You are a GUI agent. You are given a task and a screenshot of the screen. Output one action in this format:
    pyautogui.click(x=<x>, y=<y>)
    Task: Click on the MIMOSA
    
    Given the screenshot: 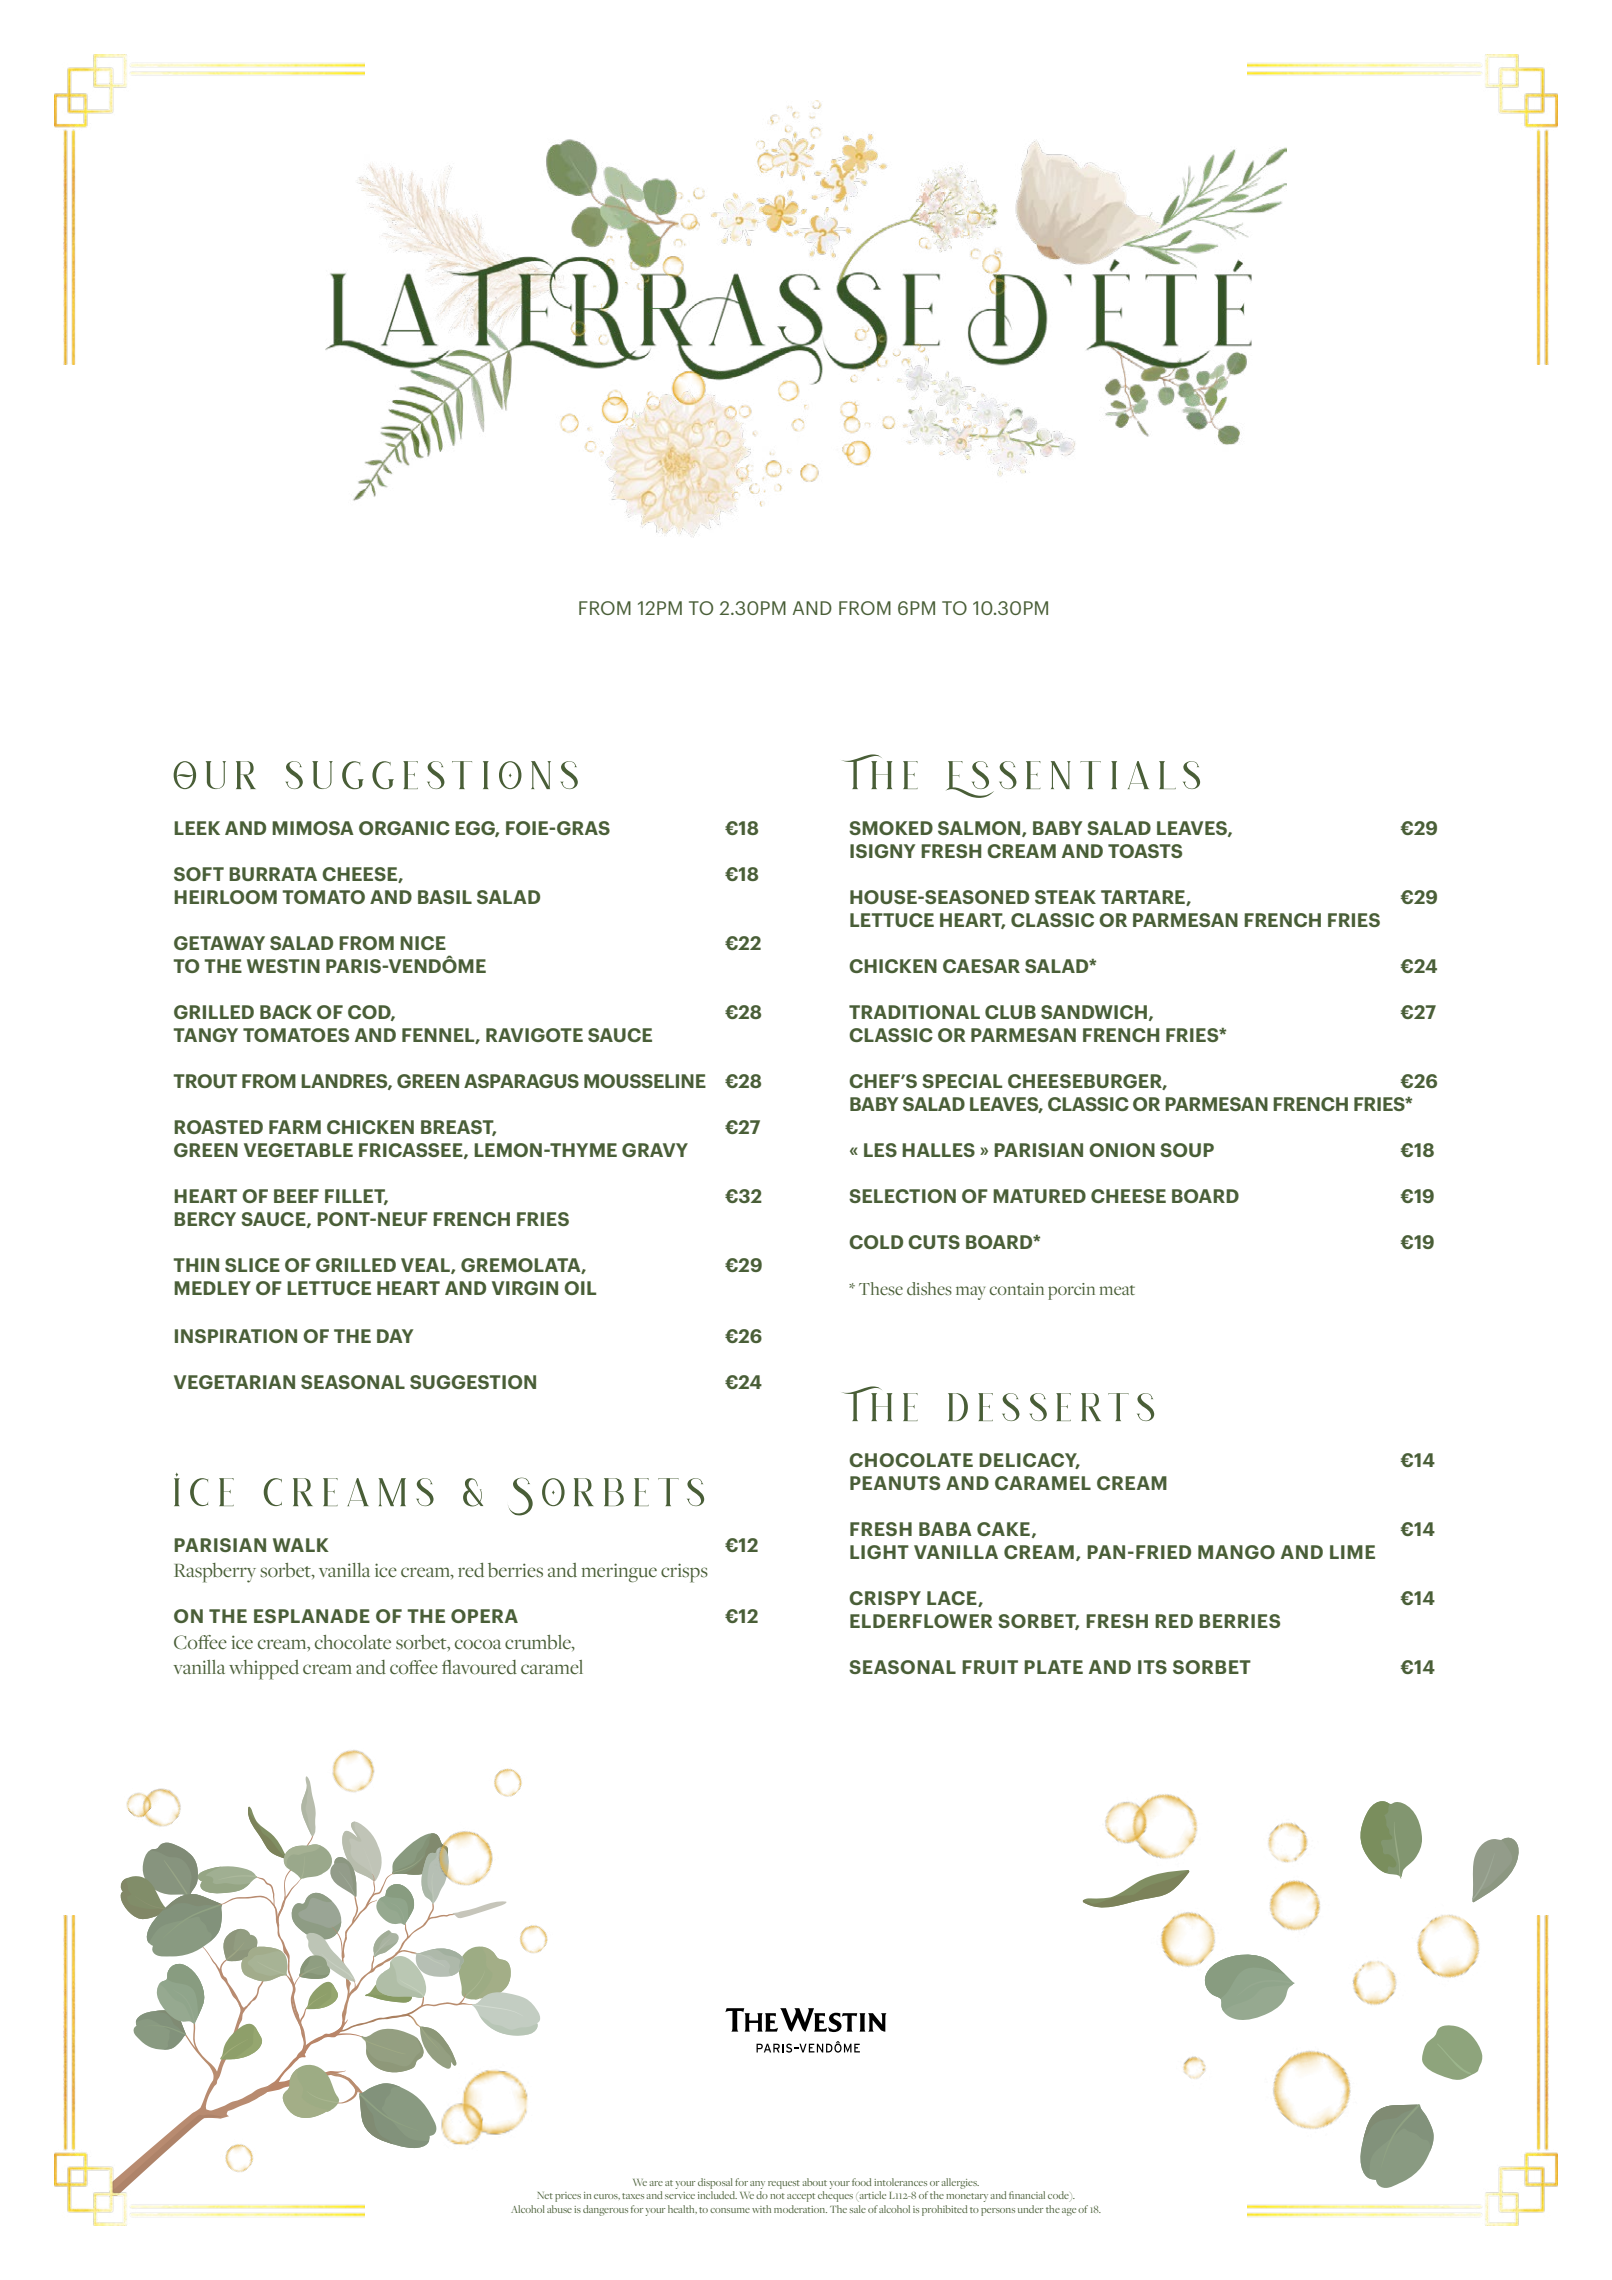 What is the action you would take?
    pyautogui.click(x=313, y=828)
